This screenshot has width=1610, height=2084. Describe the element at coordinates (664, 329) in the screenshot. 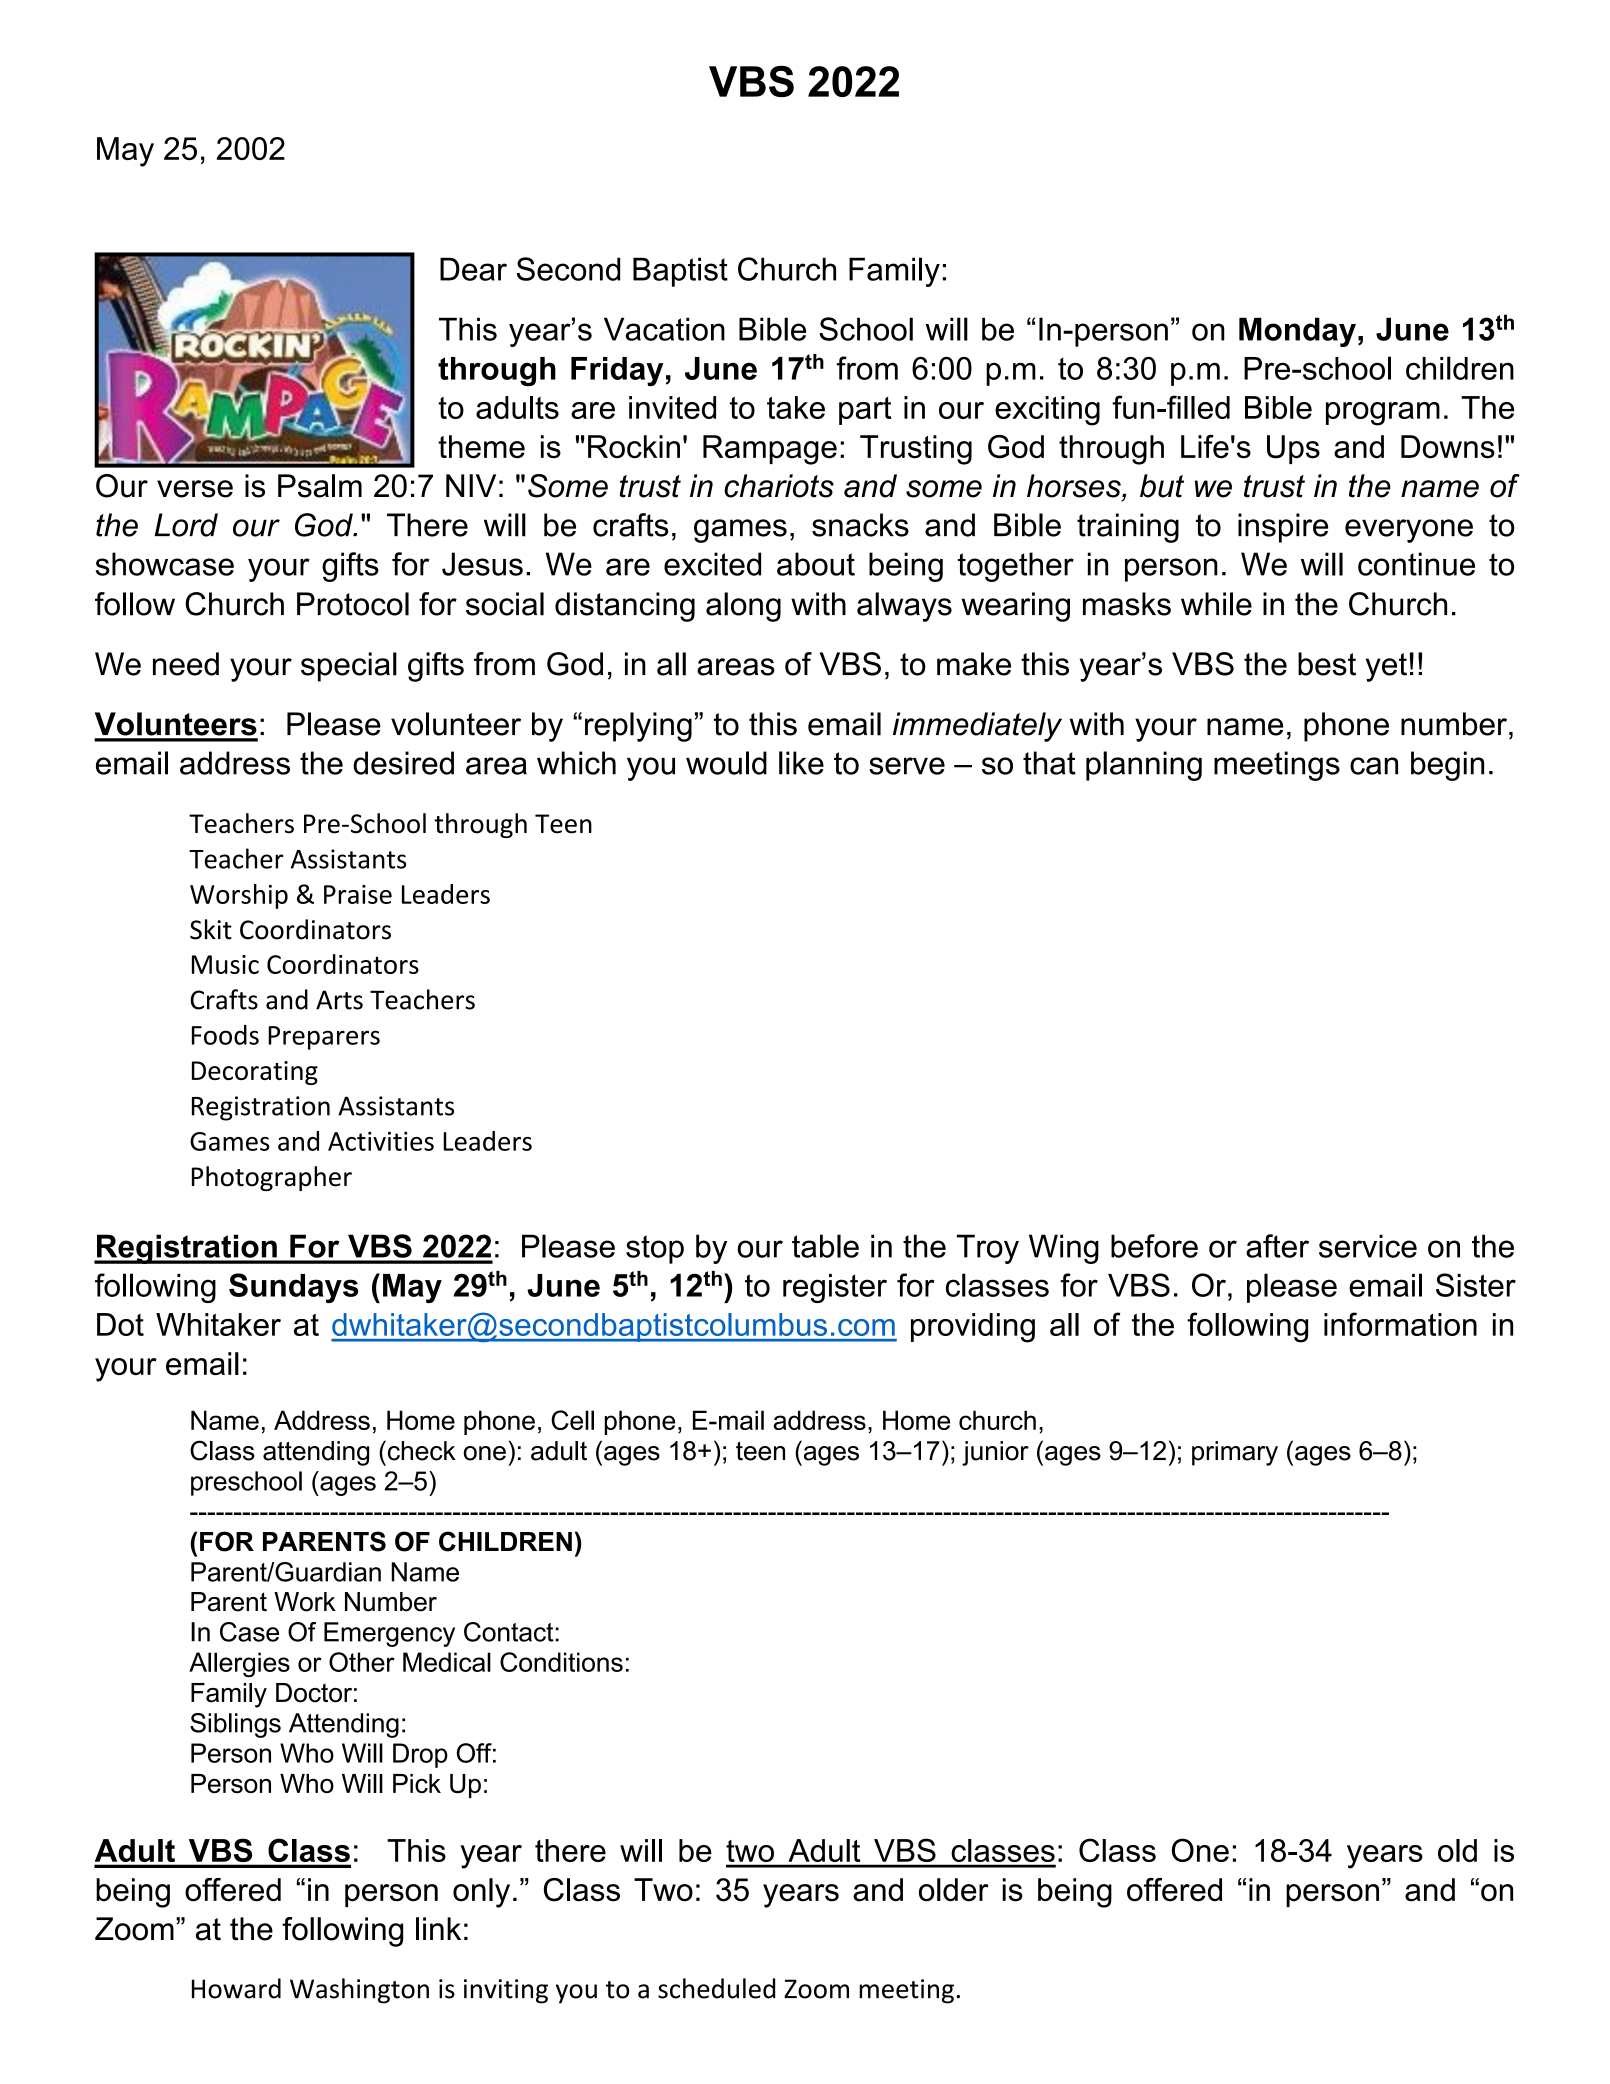

I see `Vacation` at that location.
